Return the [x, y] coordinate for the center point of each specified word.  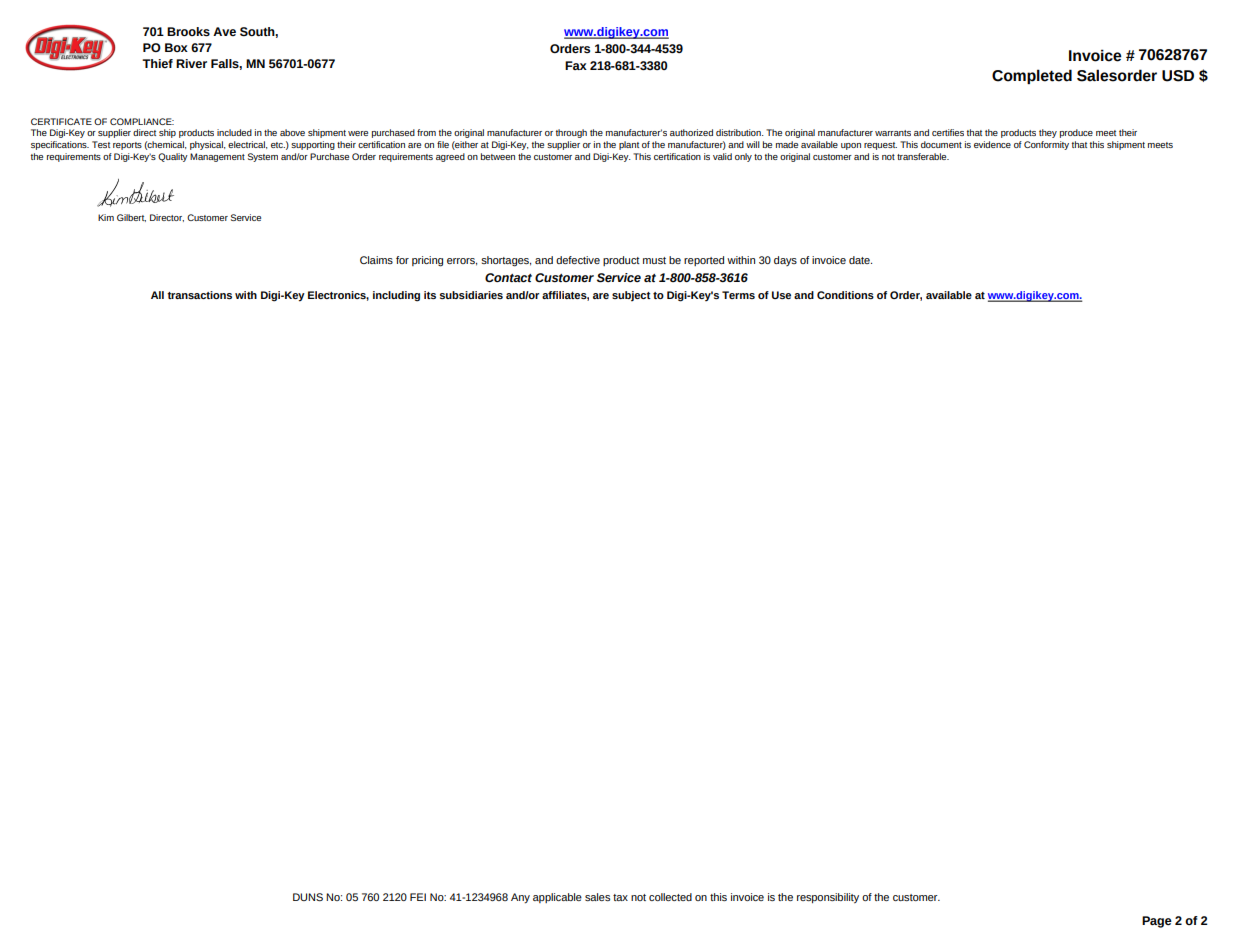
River [191, 63]
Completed [1032, 76]
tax [620, 897]
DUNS [308, 897]
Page [1157, 922]
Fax [576, 65]
